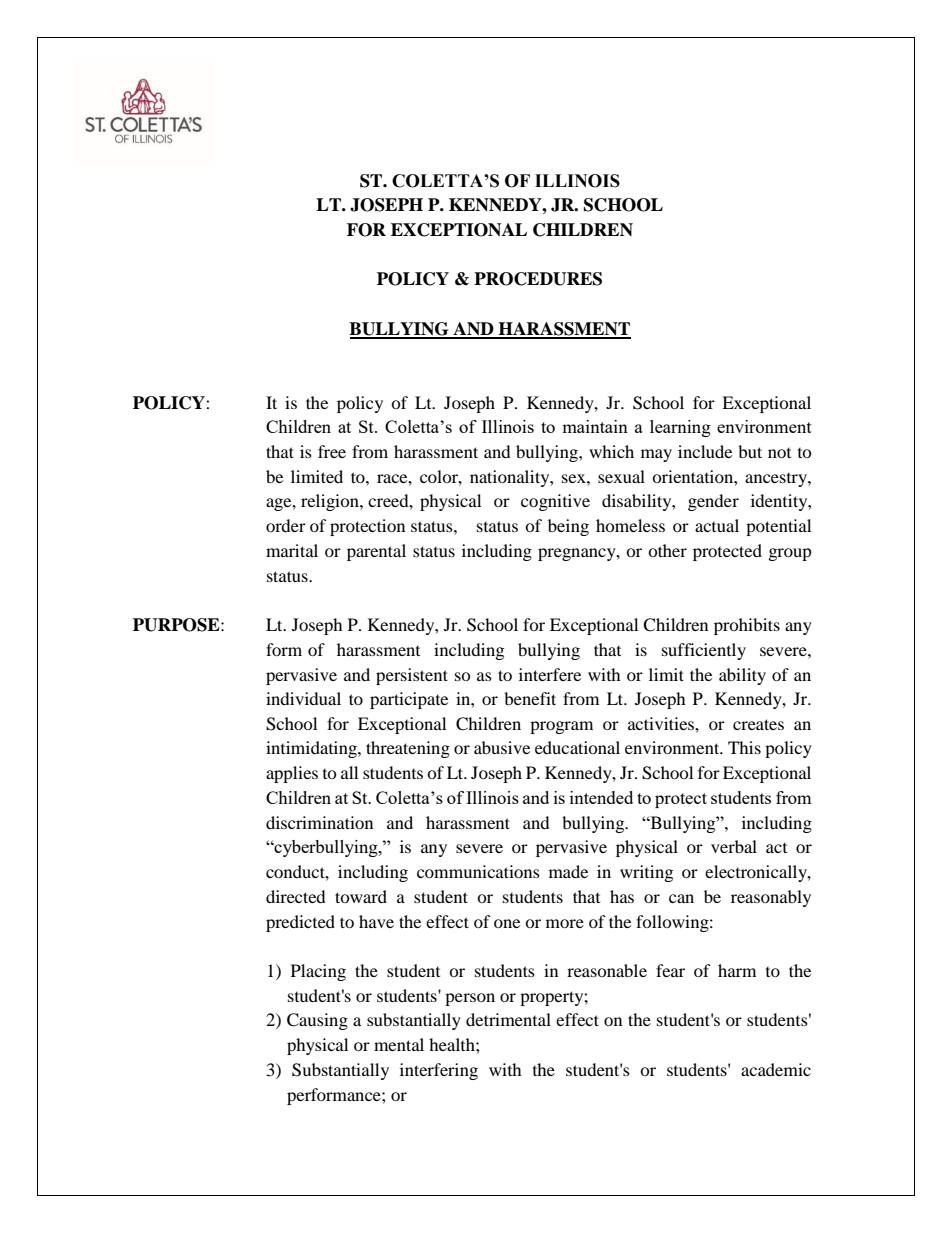  Describe the element at coordinates (601, 797) in the screenshot. I see `intended` at that location.
